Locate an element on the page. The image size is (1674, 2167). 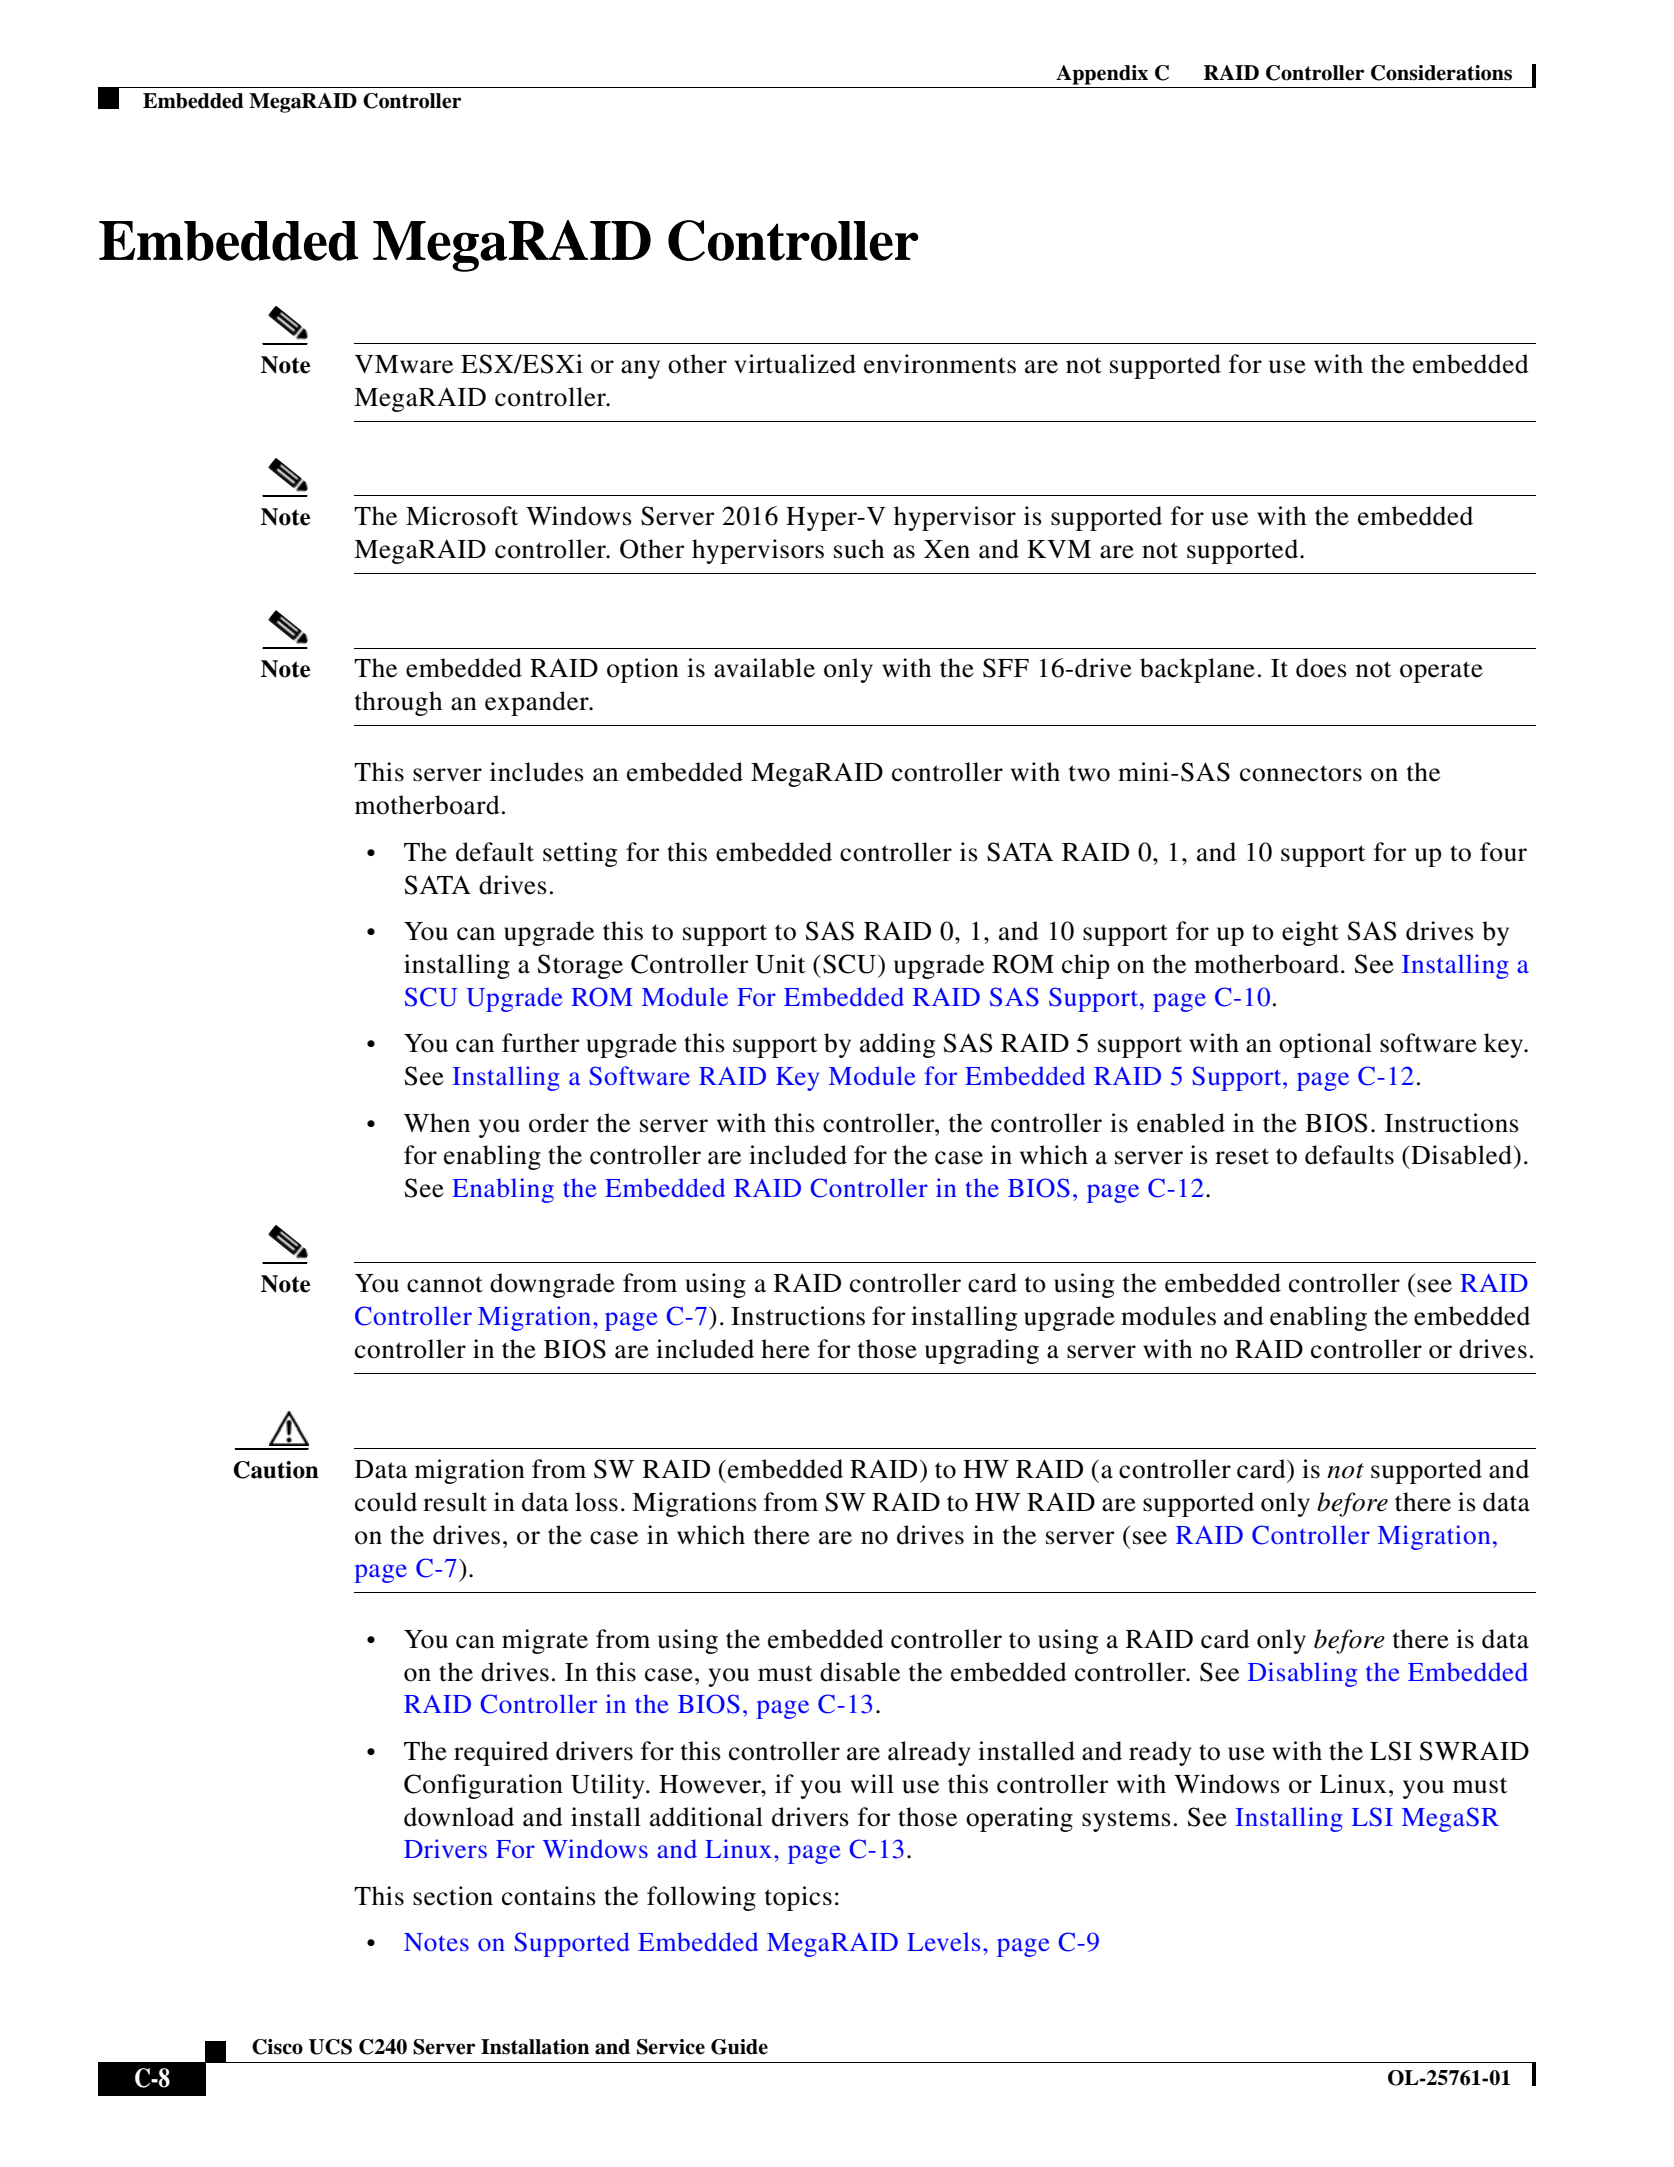
any is located at coordinates (640, 369).
